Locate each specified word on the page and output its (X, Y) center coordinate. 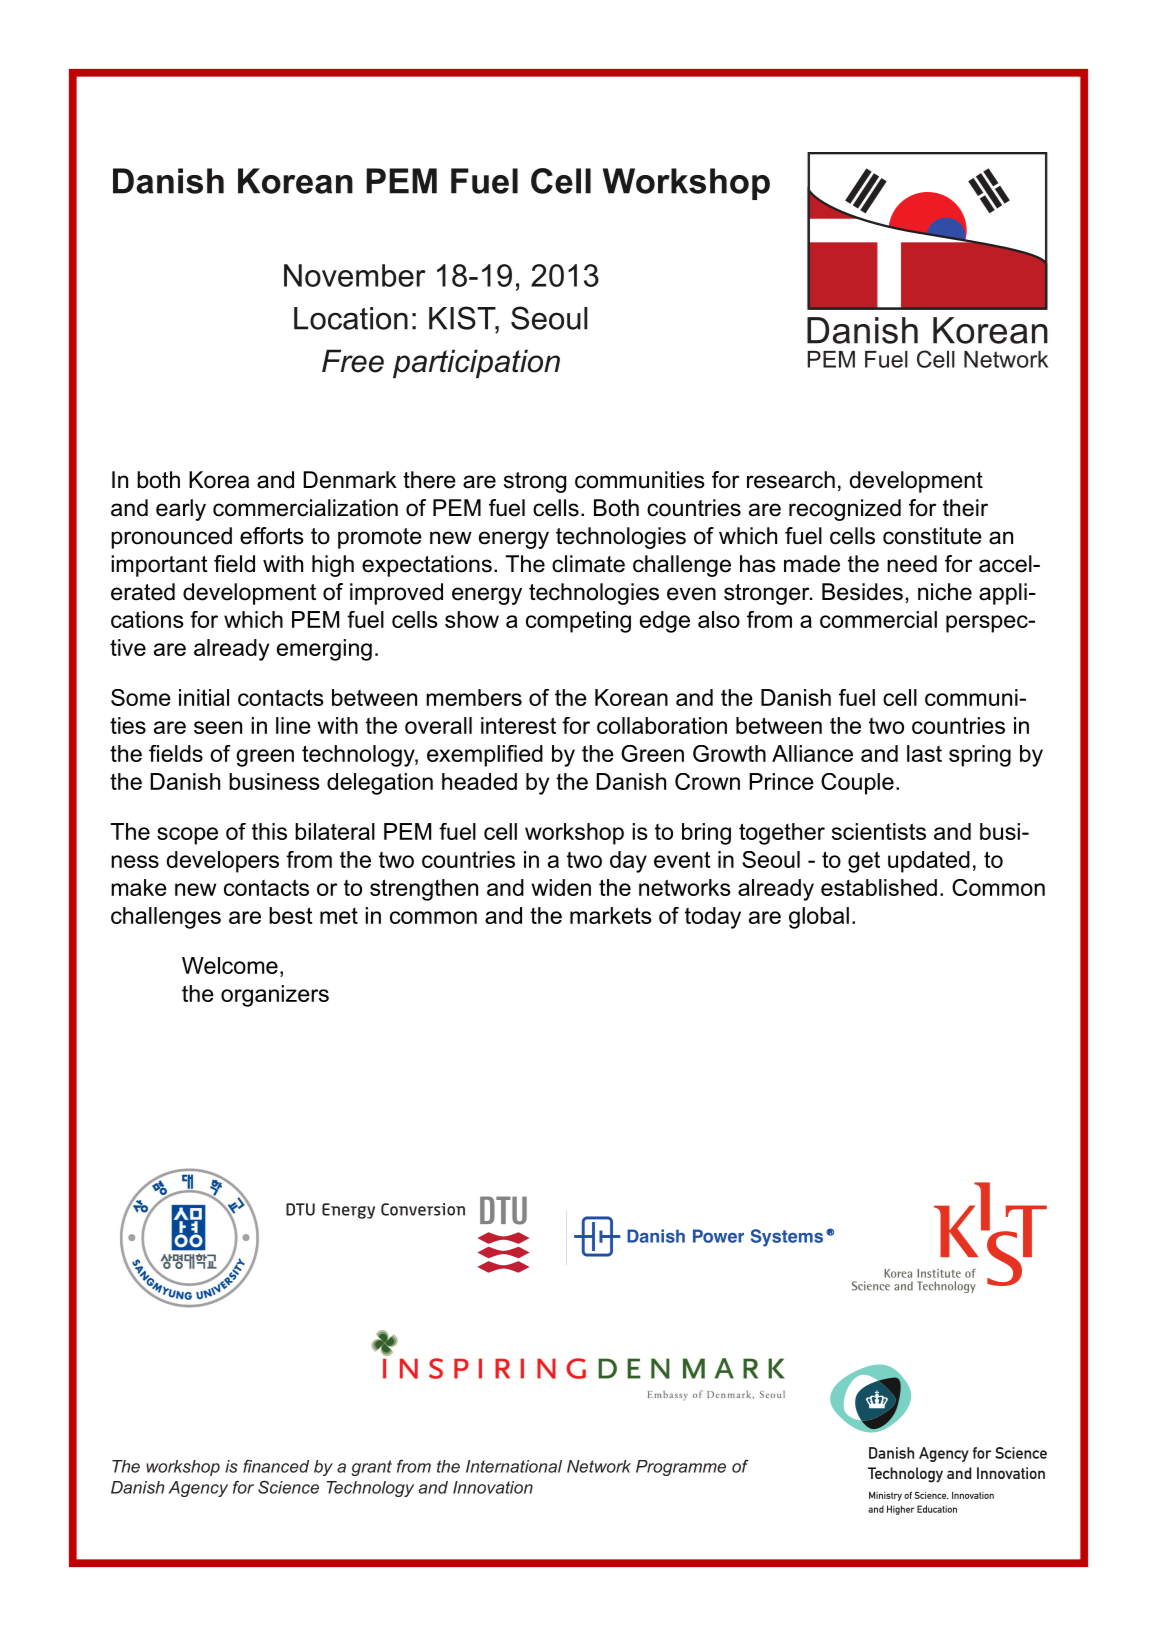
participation (476, 363)
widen (561, 887)
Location (351, 318)
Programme (681, 1468)
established (879, 887)
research (791, 480)
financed (276, 1466)
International (514, 1466)
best (290, 915)
